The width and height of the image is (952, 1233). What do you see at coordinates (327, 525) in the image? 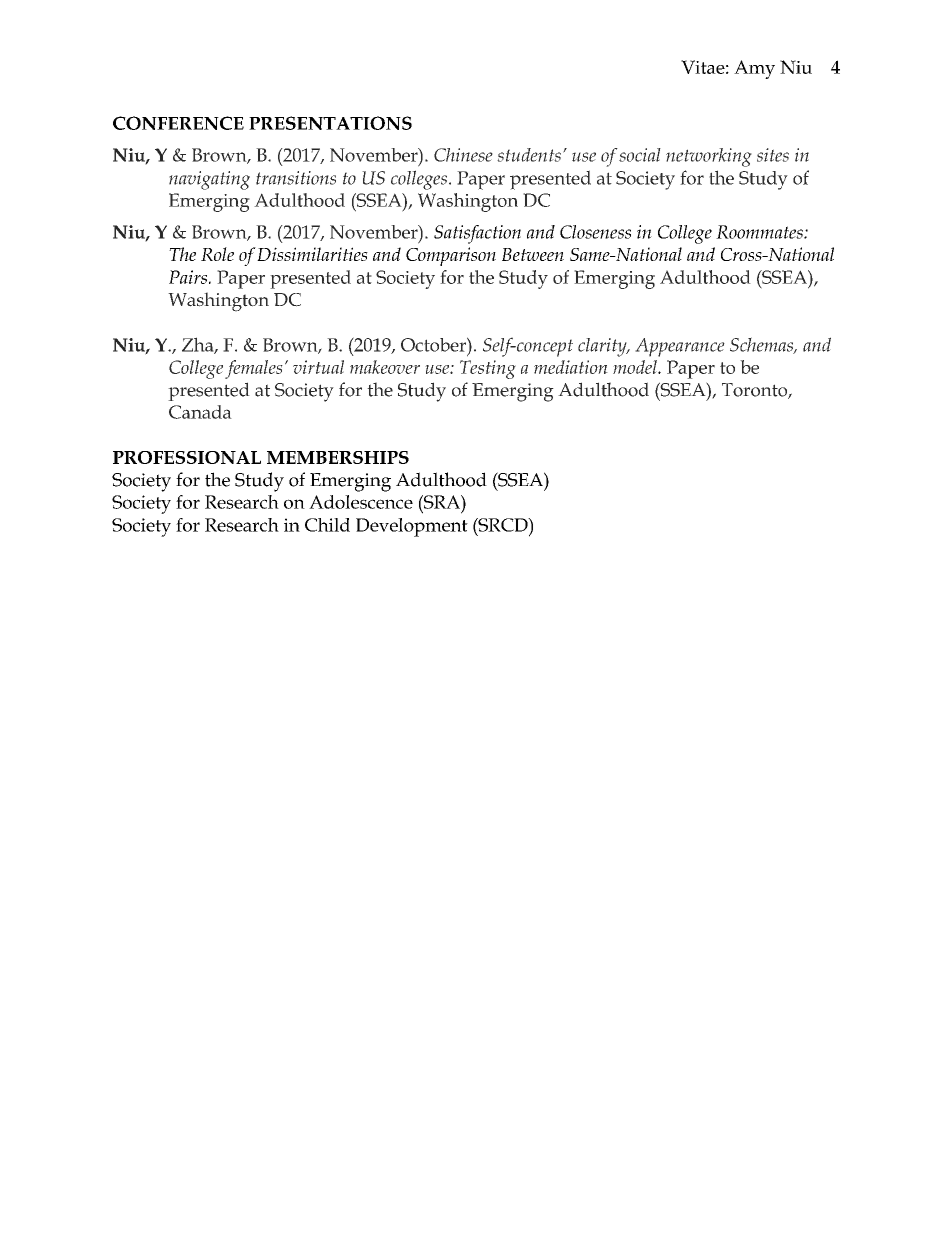
I see `Child` at bounding box center [327, 525].
